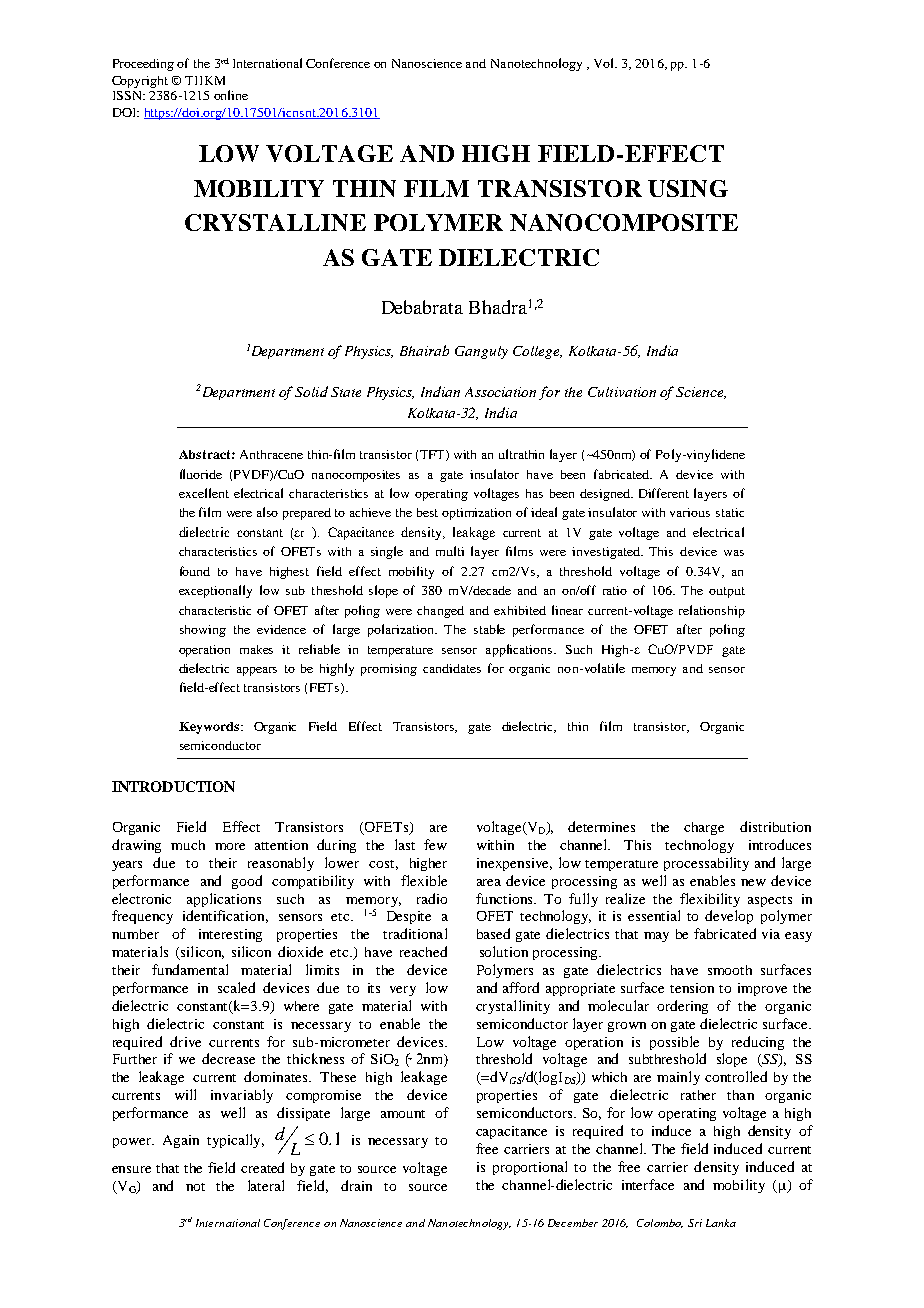 The height and width of the document is (1308, 924). I want to click on Keywords, so click(210, 728).
